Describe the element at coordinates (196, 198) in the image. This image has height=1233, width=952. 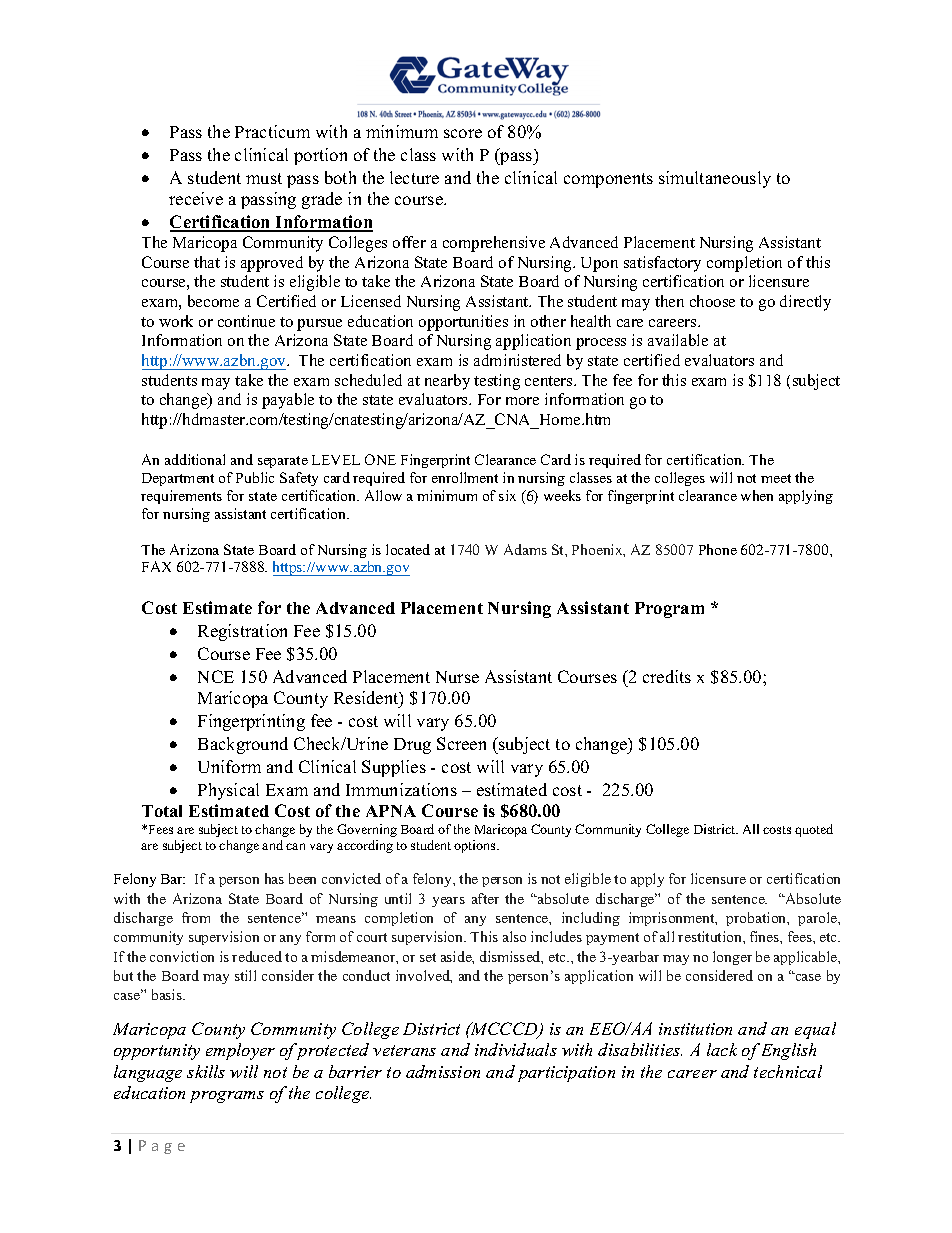
I see `receive` at that location.
